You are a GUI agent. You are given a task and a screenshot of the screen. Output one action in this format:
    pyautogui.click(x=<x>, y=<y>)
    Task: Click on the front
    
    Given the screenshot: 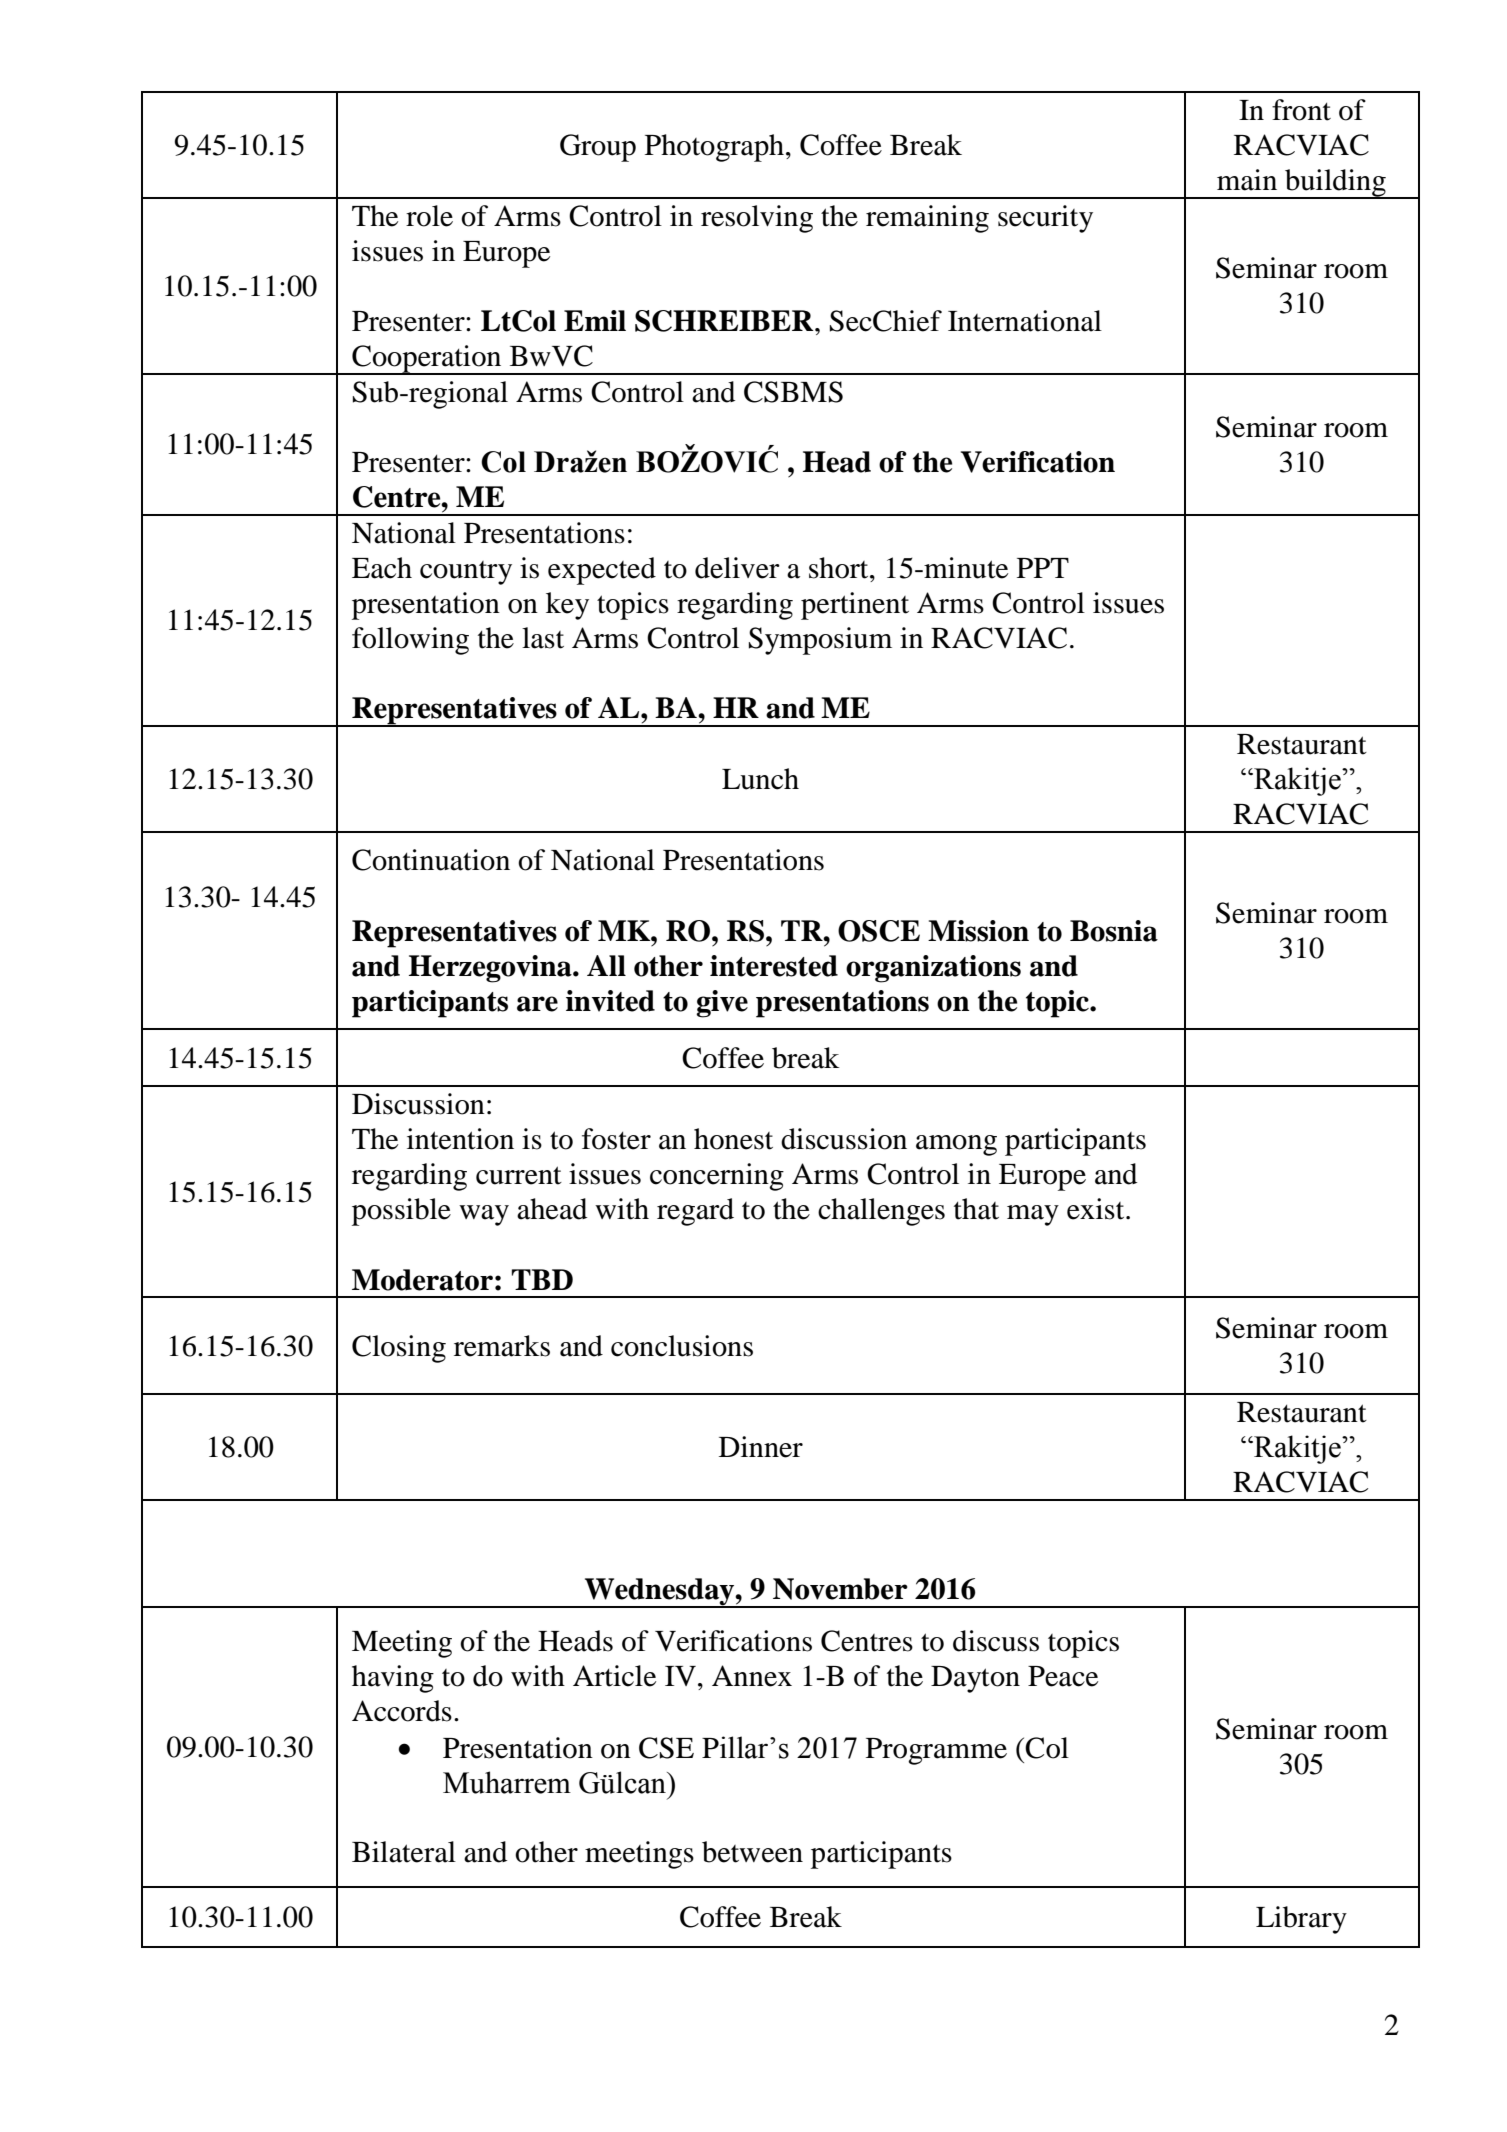 What is the action you would take?
    pyautogui.click(x=1301, y=110)
